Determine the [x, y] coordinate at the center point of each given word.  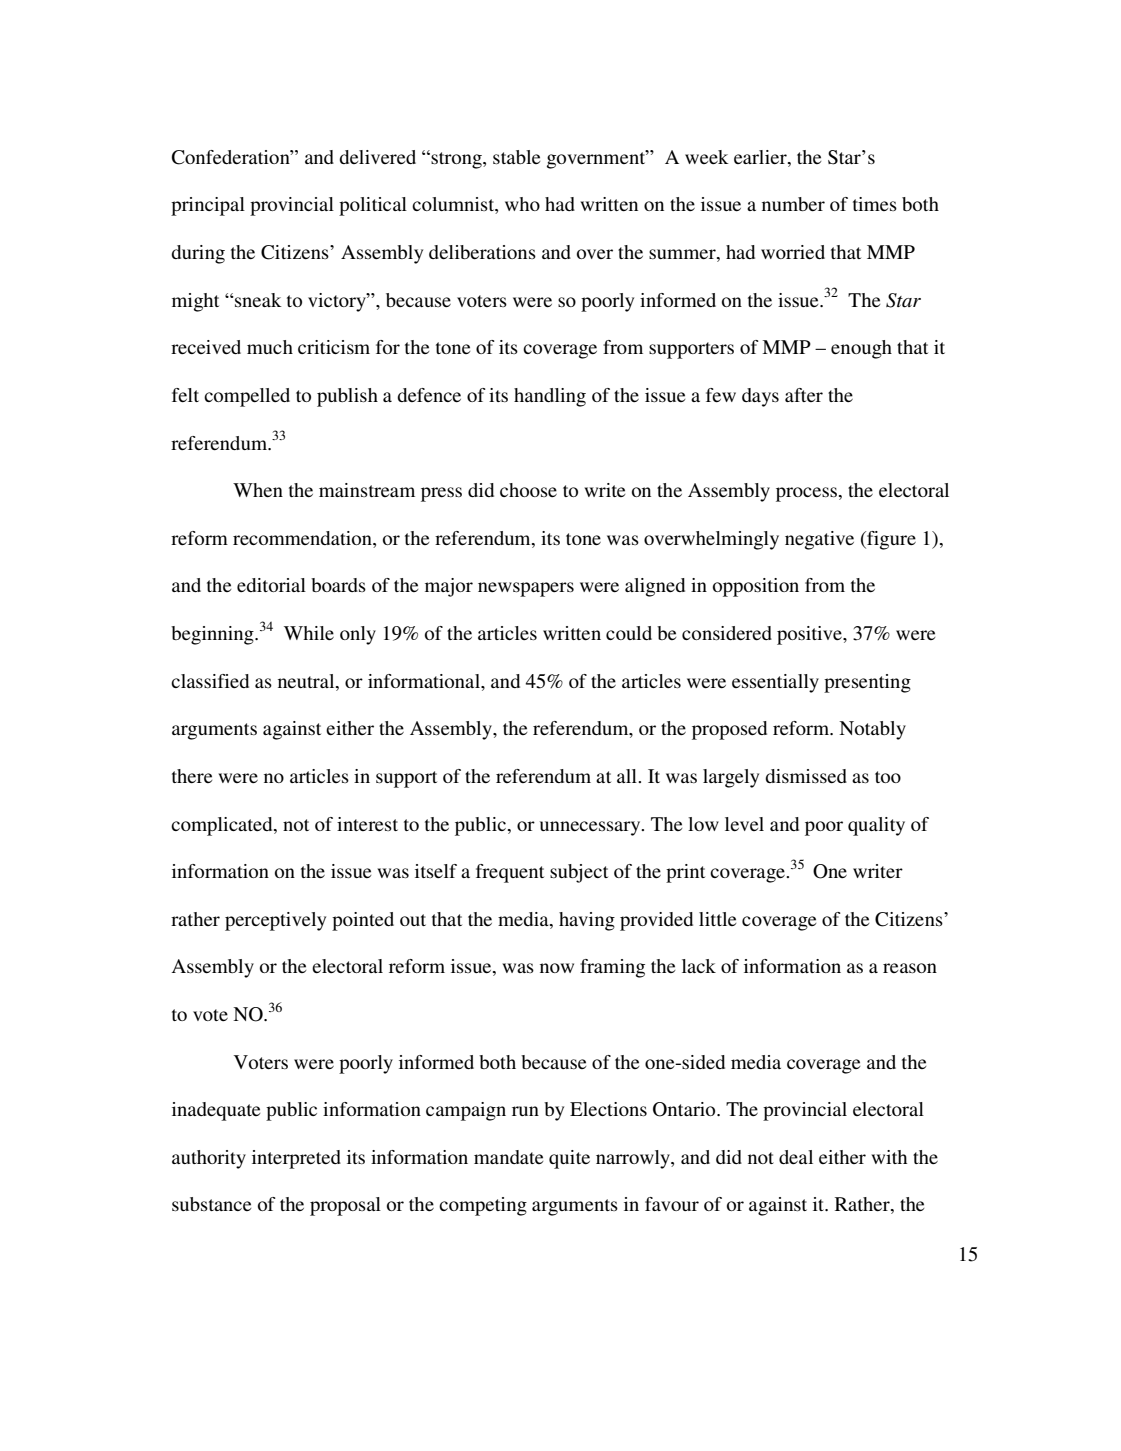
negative [819, 540]
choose [528, 490]
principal [208, 206]
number [793, 204]
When [258, 490]
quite [569, 1159]
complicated [223, 826]
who [522, 204]
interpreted [296, 1159]
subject [579, 873]
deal [796, 1157]
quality [876, 826]
